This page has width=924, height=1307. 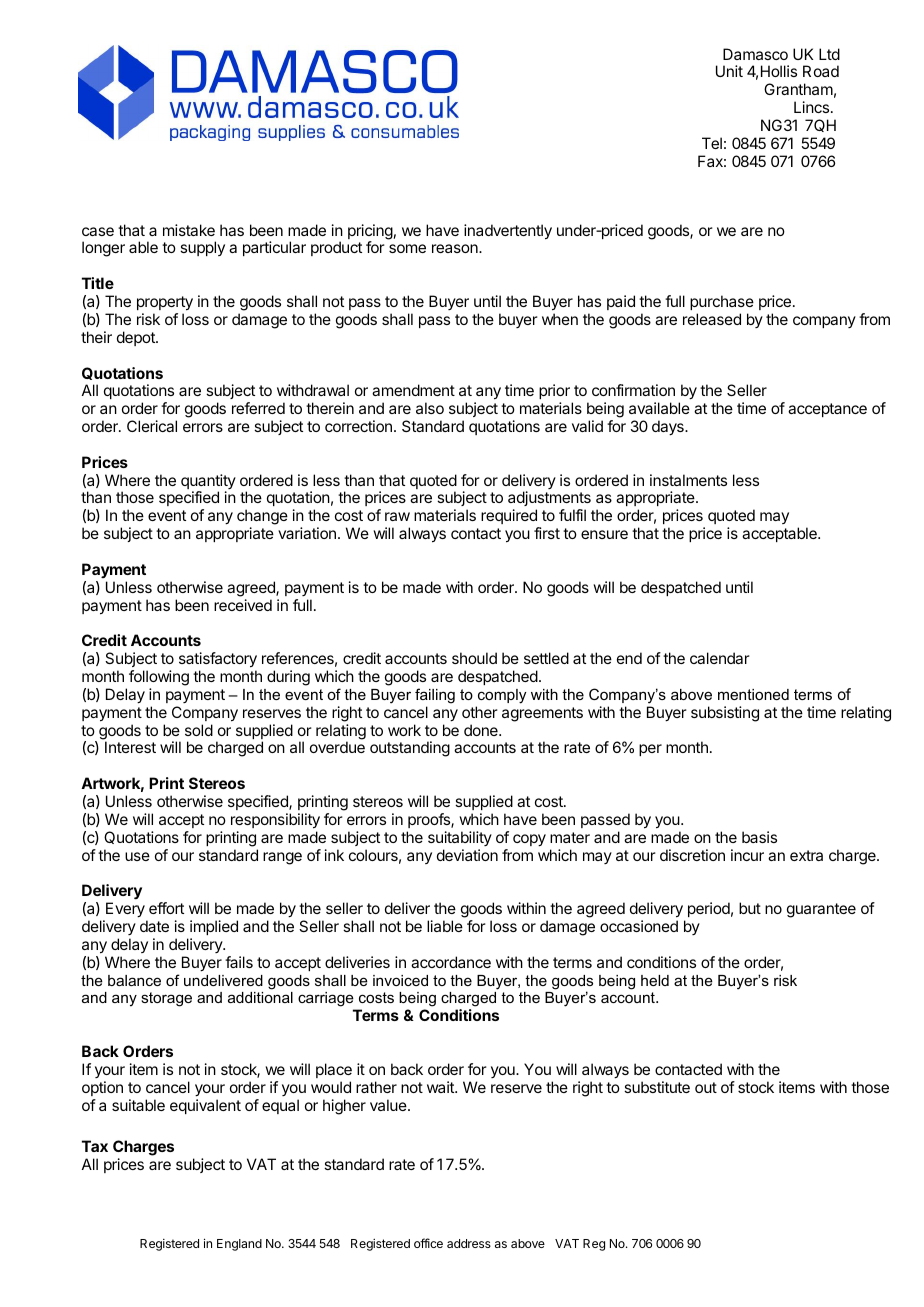 What do you see at coordinates (729, 71) in the page?
I see `Unit` at bounding box center [729, 71].
